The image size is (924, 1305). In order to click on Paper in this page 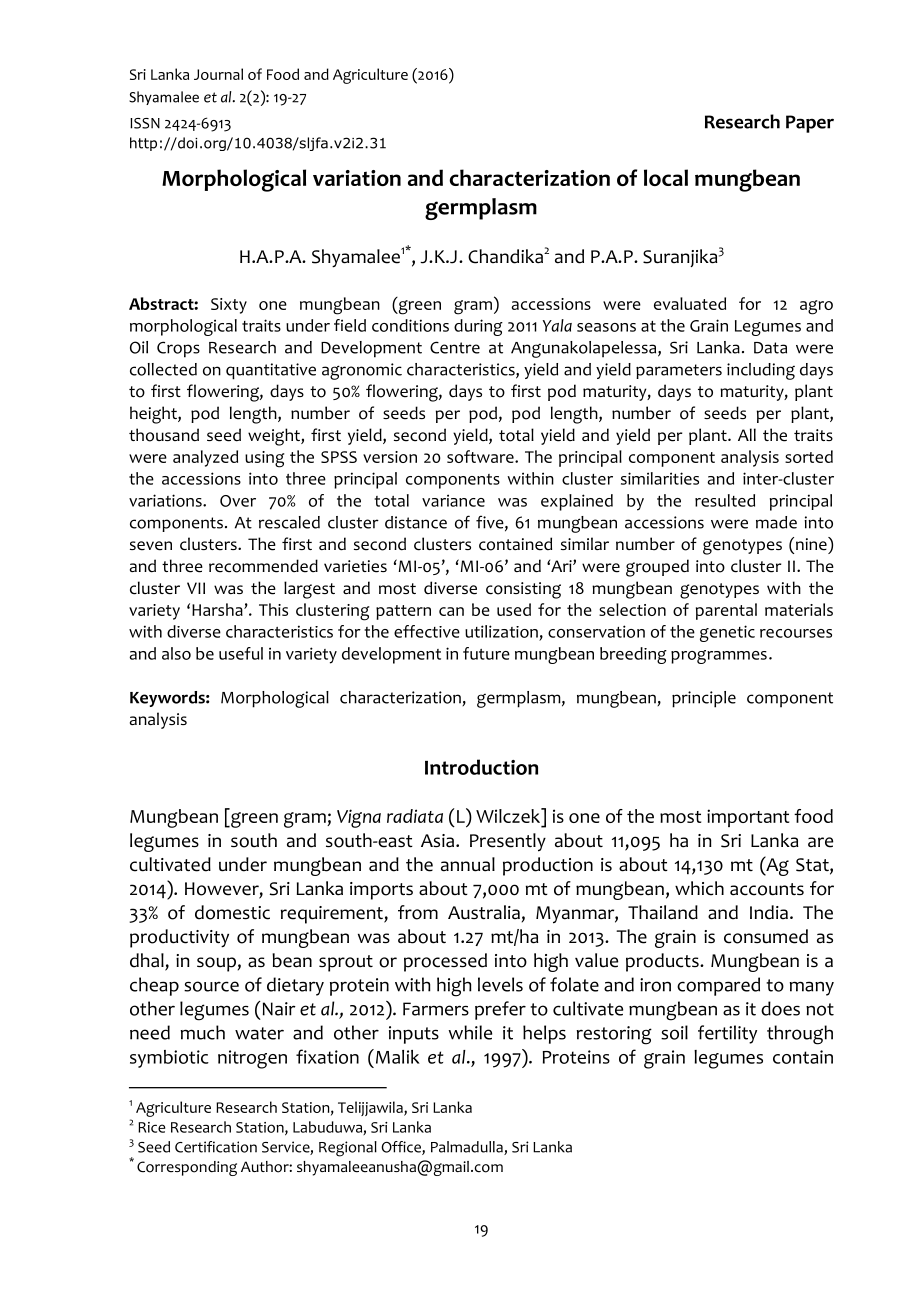, I will do `click(810, 124)`.
